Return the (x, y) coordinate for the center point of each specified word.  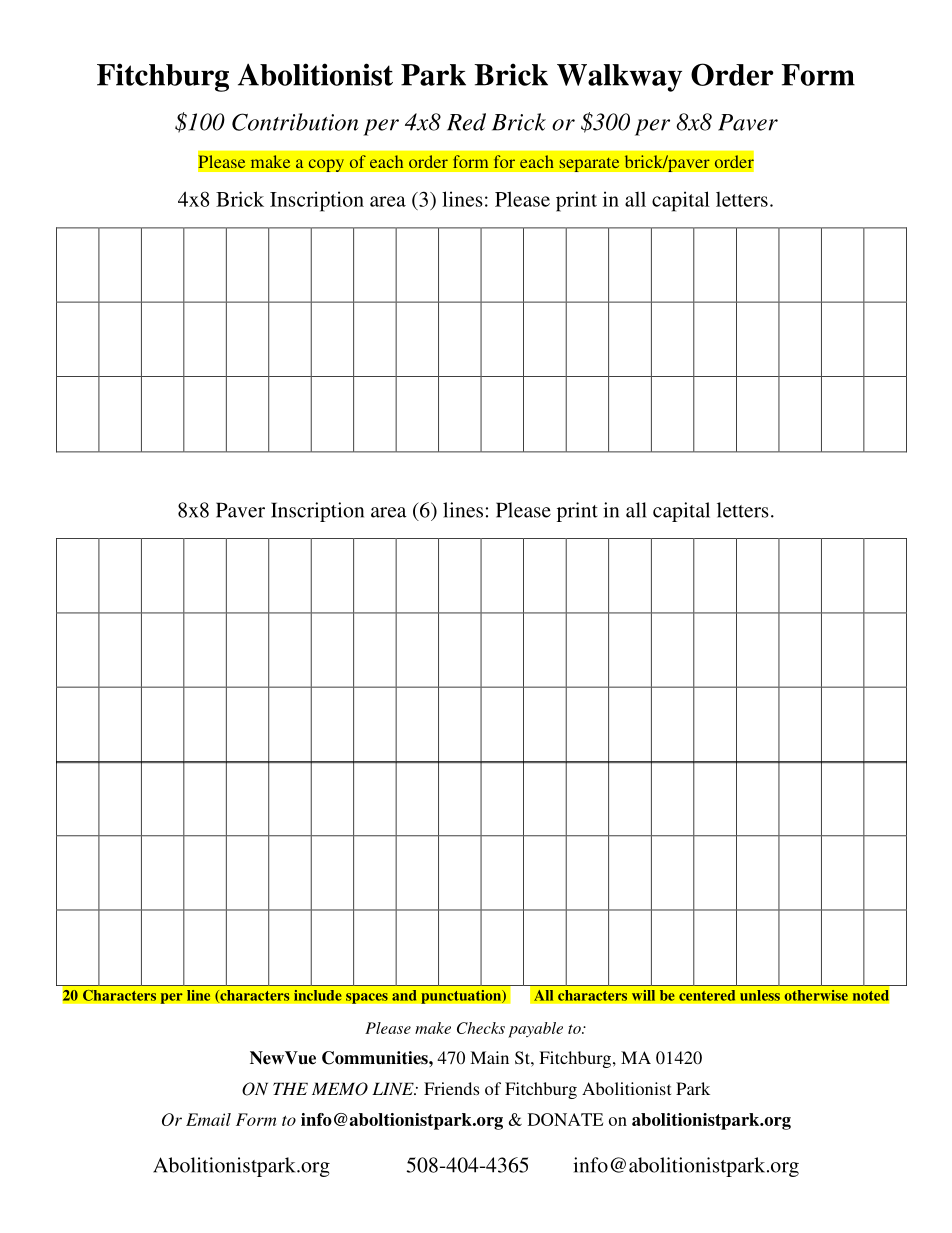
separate (589, 164)
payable (535, 1030)
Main (489, 1057)
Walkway (619, 78)
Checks (481, 1028)
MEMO (340, 1089)
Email (208, 1119)
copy (326, 165)
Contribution (295, 122)
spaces (367, 998)
